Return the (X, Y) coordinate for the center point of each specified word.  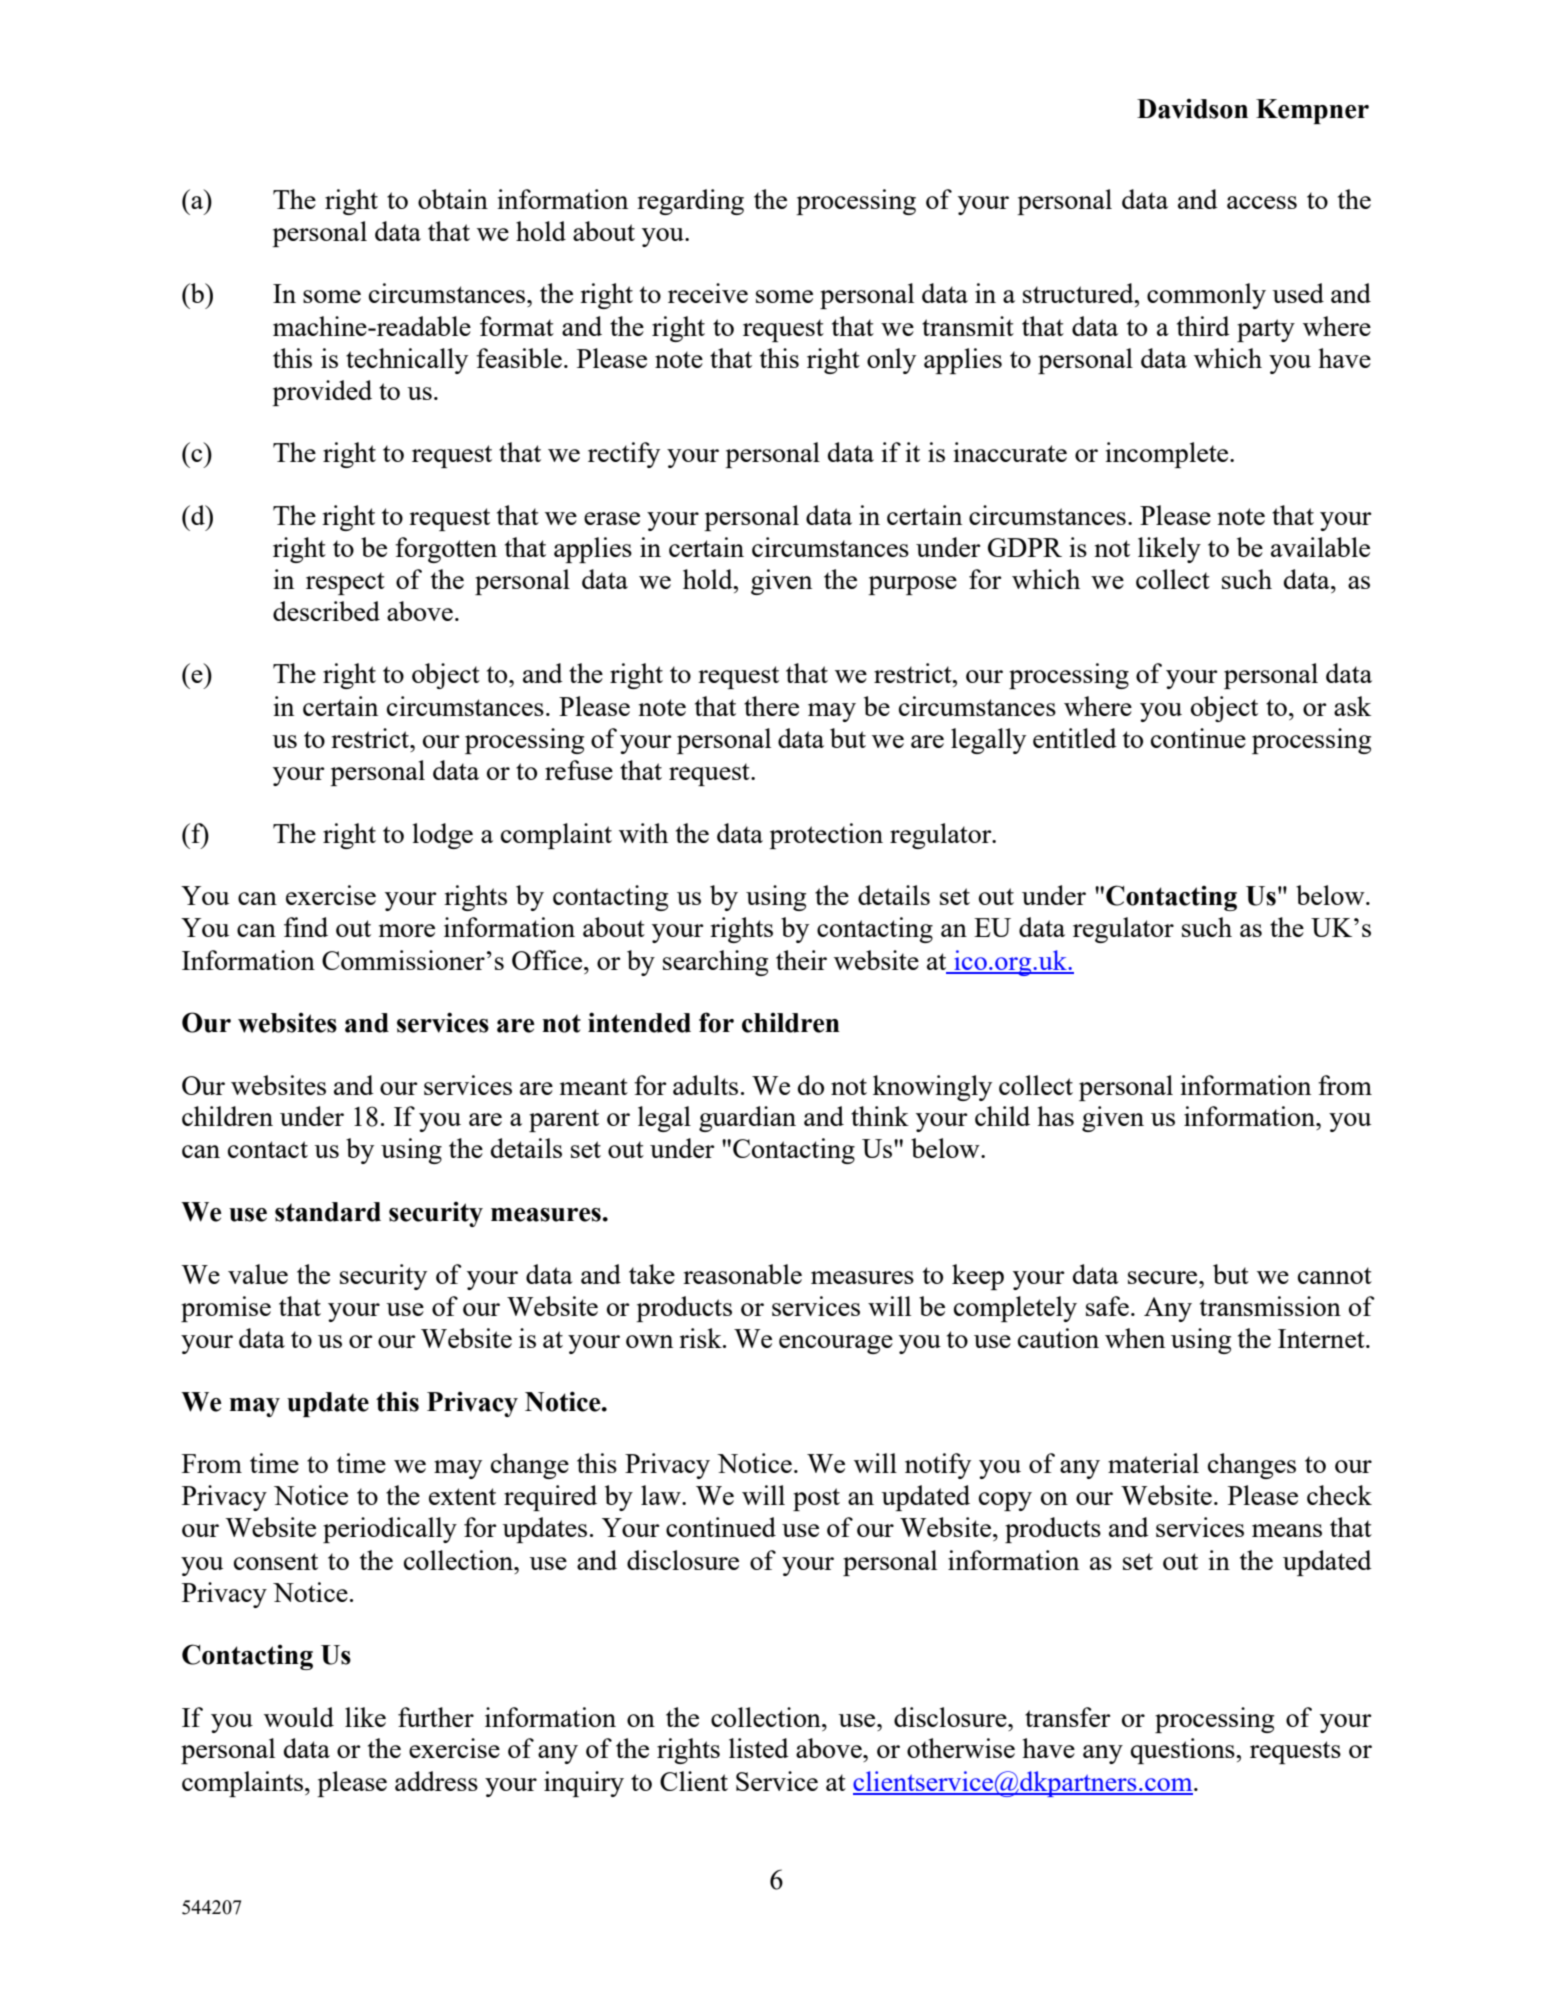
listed (759, 1748)
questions (1184, 1751)
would (299, 1717)
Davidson (1192, 109)
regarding (690, 202)
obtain (453, 199)
